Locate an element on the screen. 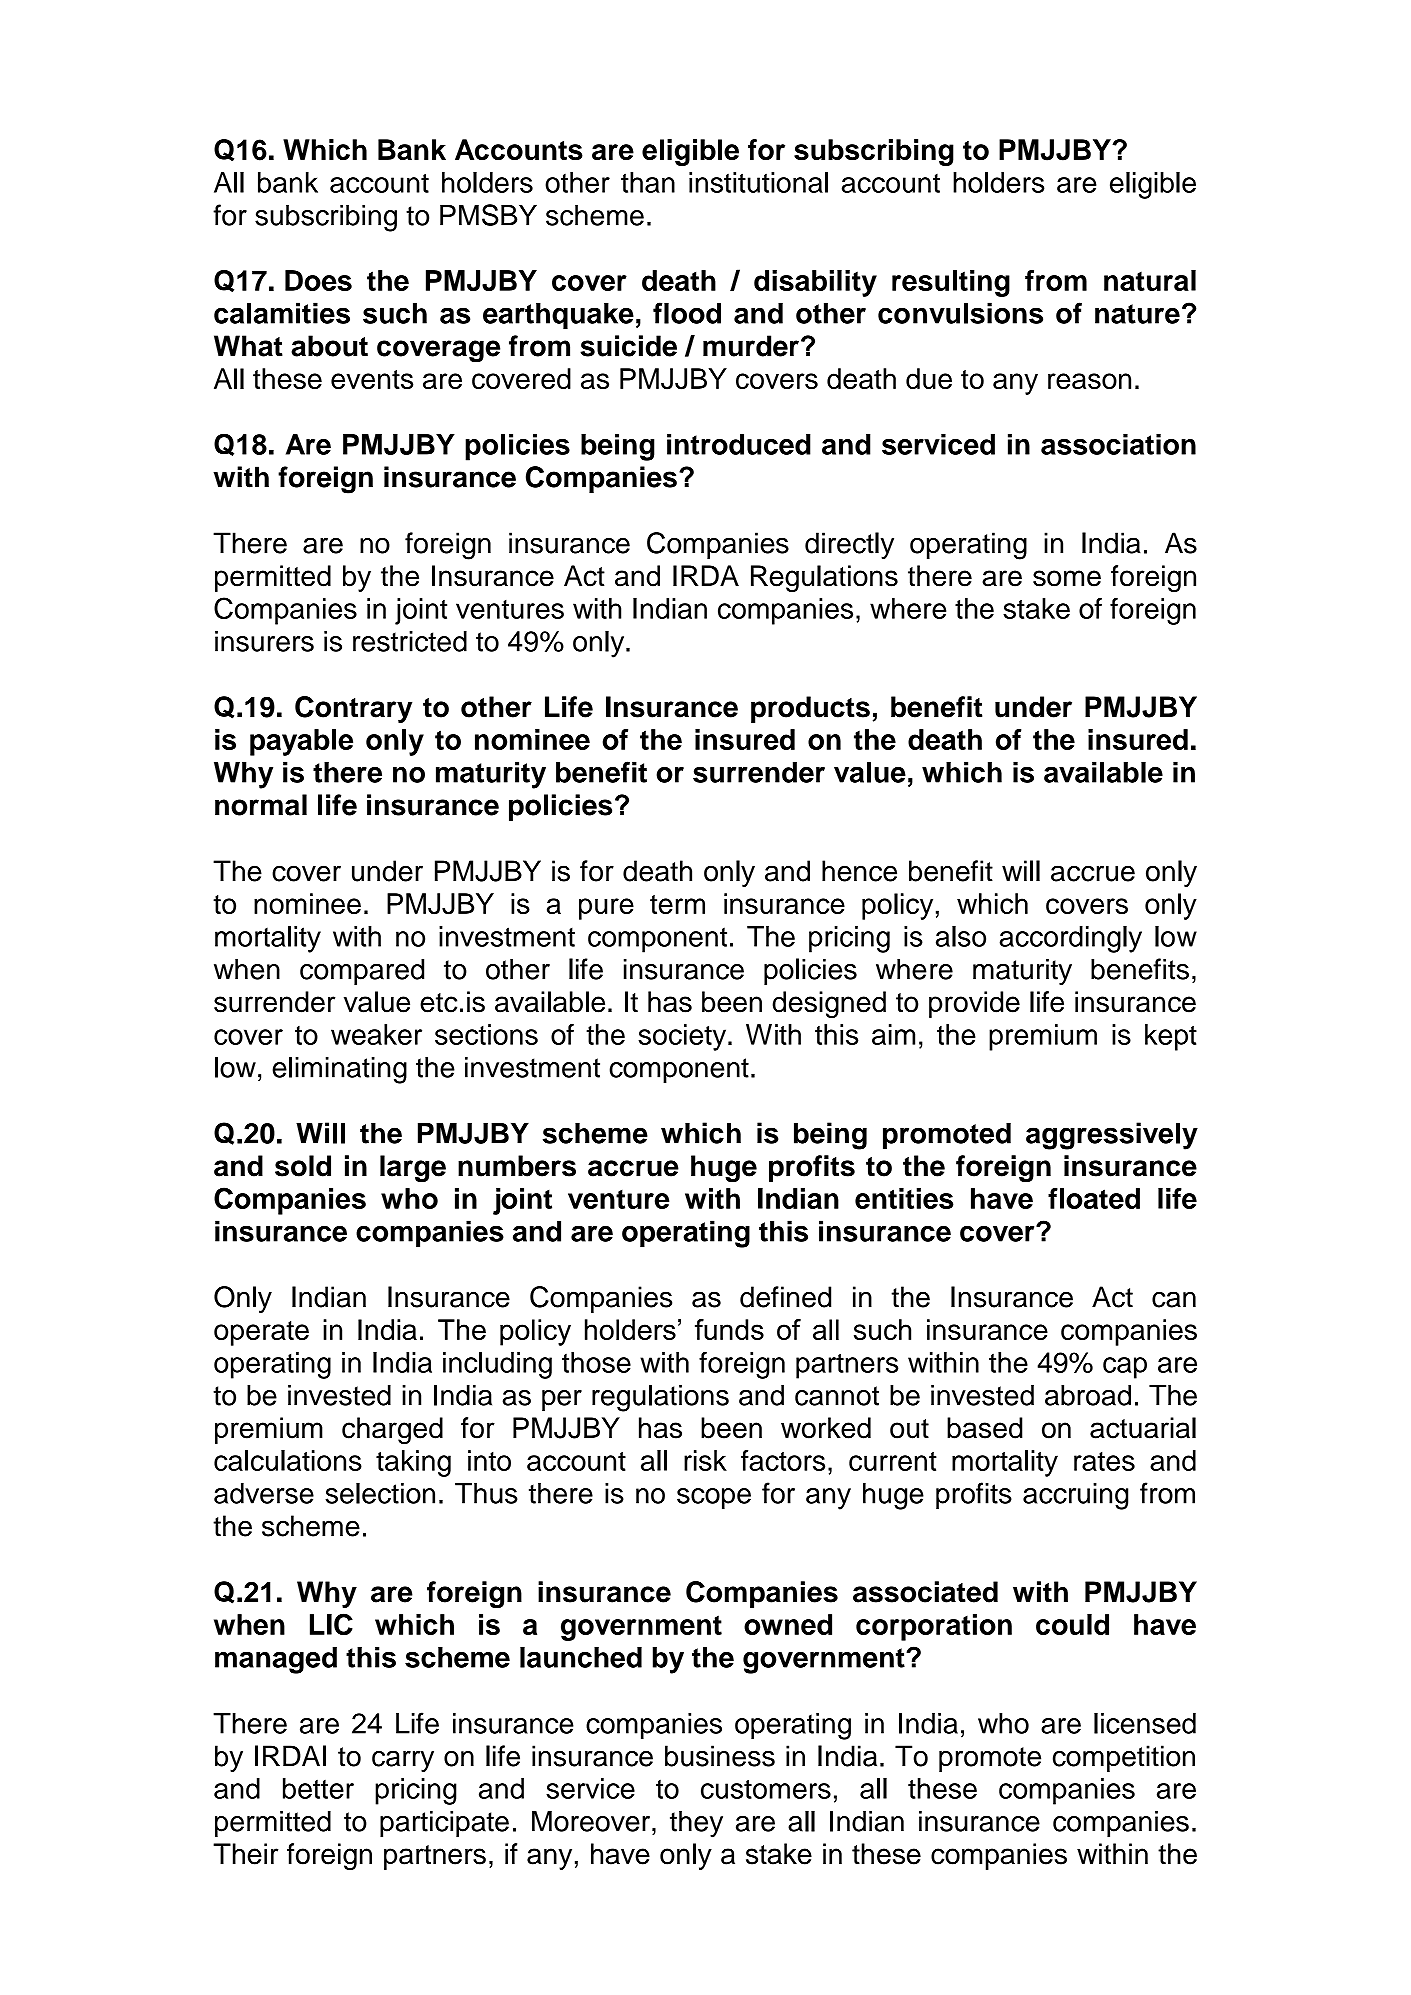  competition is located at coordinates (1124, 1758).
